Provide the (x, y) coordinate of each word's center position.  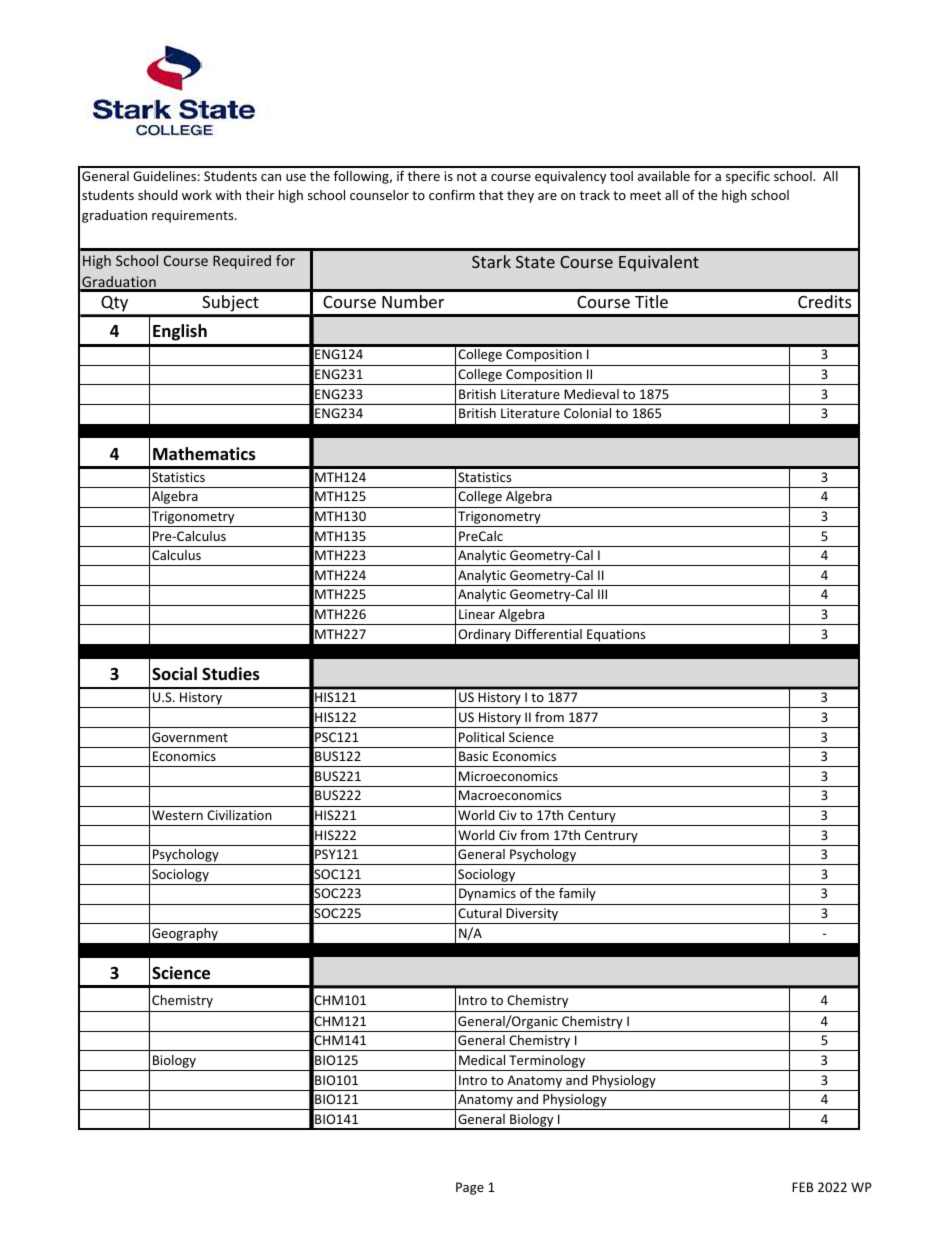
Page (470, 1188)
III (602, 594)
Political (481, 737)
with (228, 195)
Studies (231, 674)
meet (645, 195)
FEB (802, 1187)
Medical (482, 1060)
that (491, 195)
